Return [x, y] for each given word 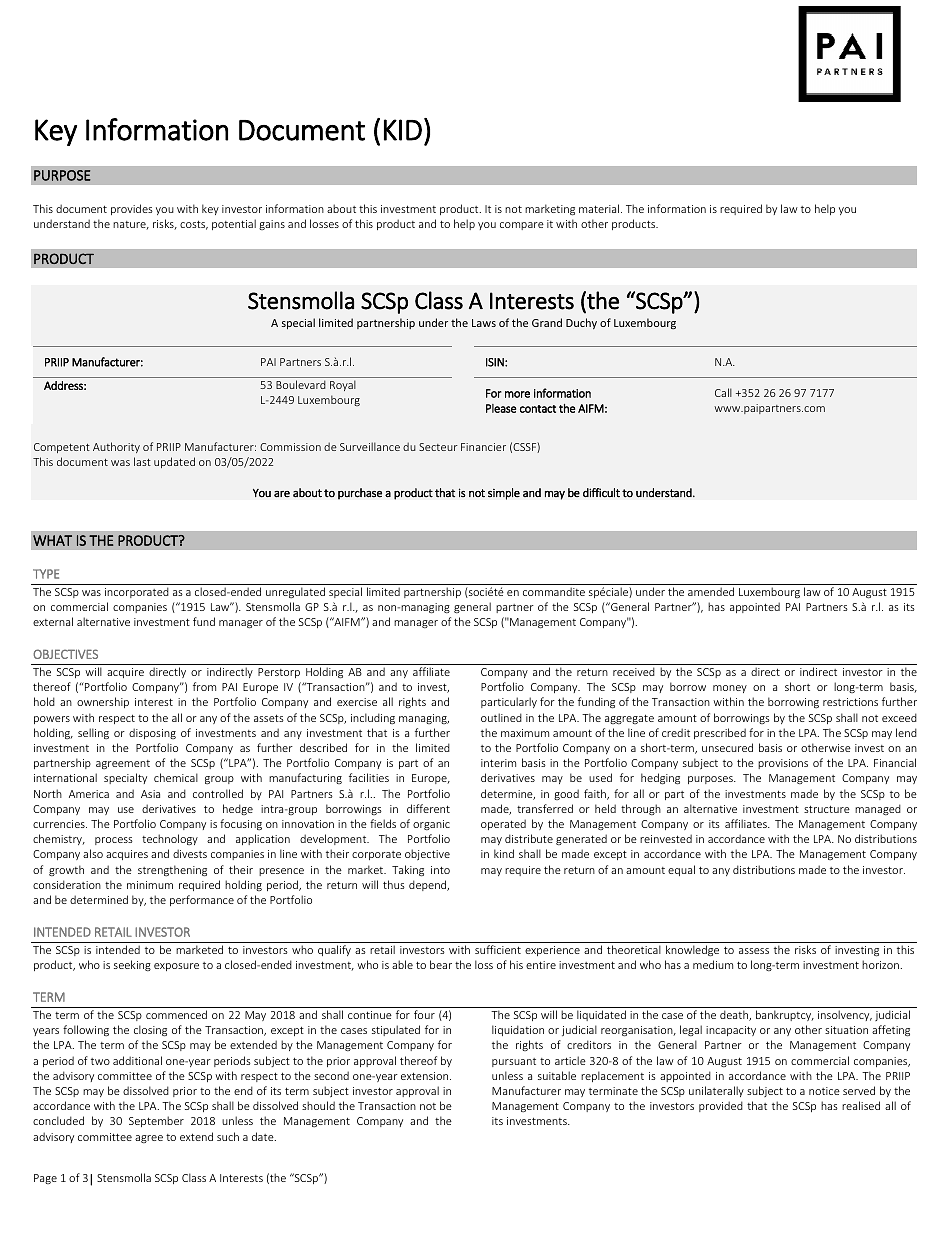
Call [723, 392]
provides [132, 209]
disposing [152, 733]
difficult [601, 492]
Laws [484, 323]
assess [754, 951]
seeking [132, 965]
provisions [783, 764]
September [156, 1121]
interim [498, 763]
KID [403, 130]
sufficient [498, 949]
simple [504, 494]
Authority [116, 447]
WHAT [52, 540]
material [600, 208]
